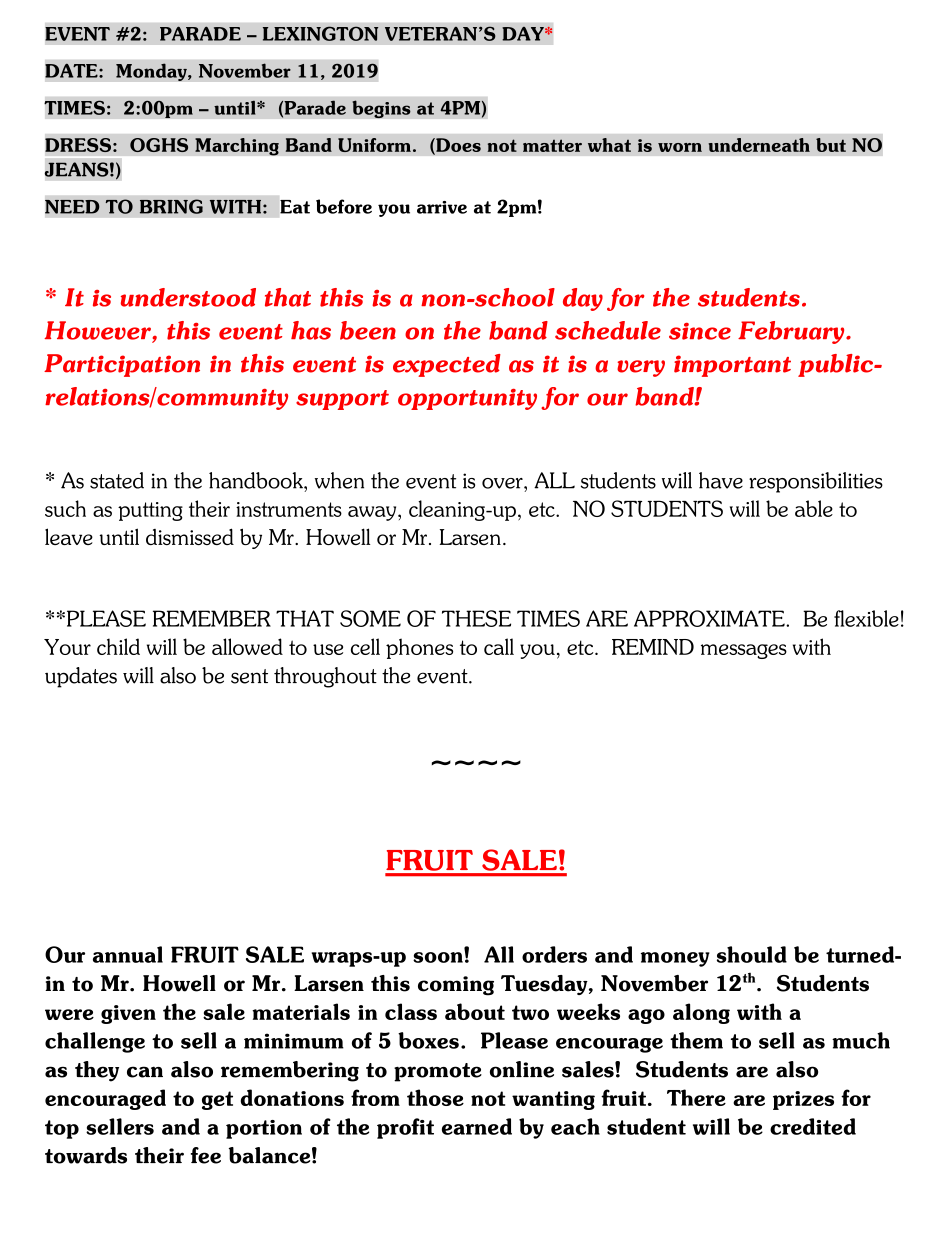  What do you see at coordinates (217, 1100) in the document?
I see `get` at bounding box center [217, 1100].
